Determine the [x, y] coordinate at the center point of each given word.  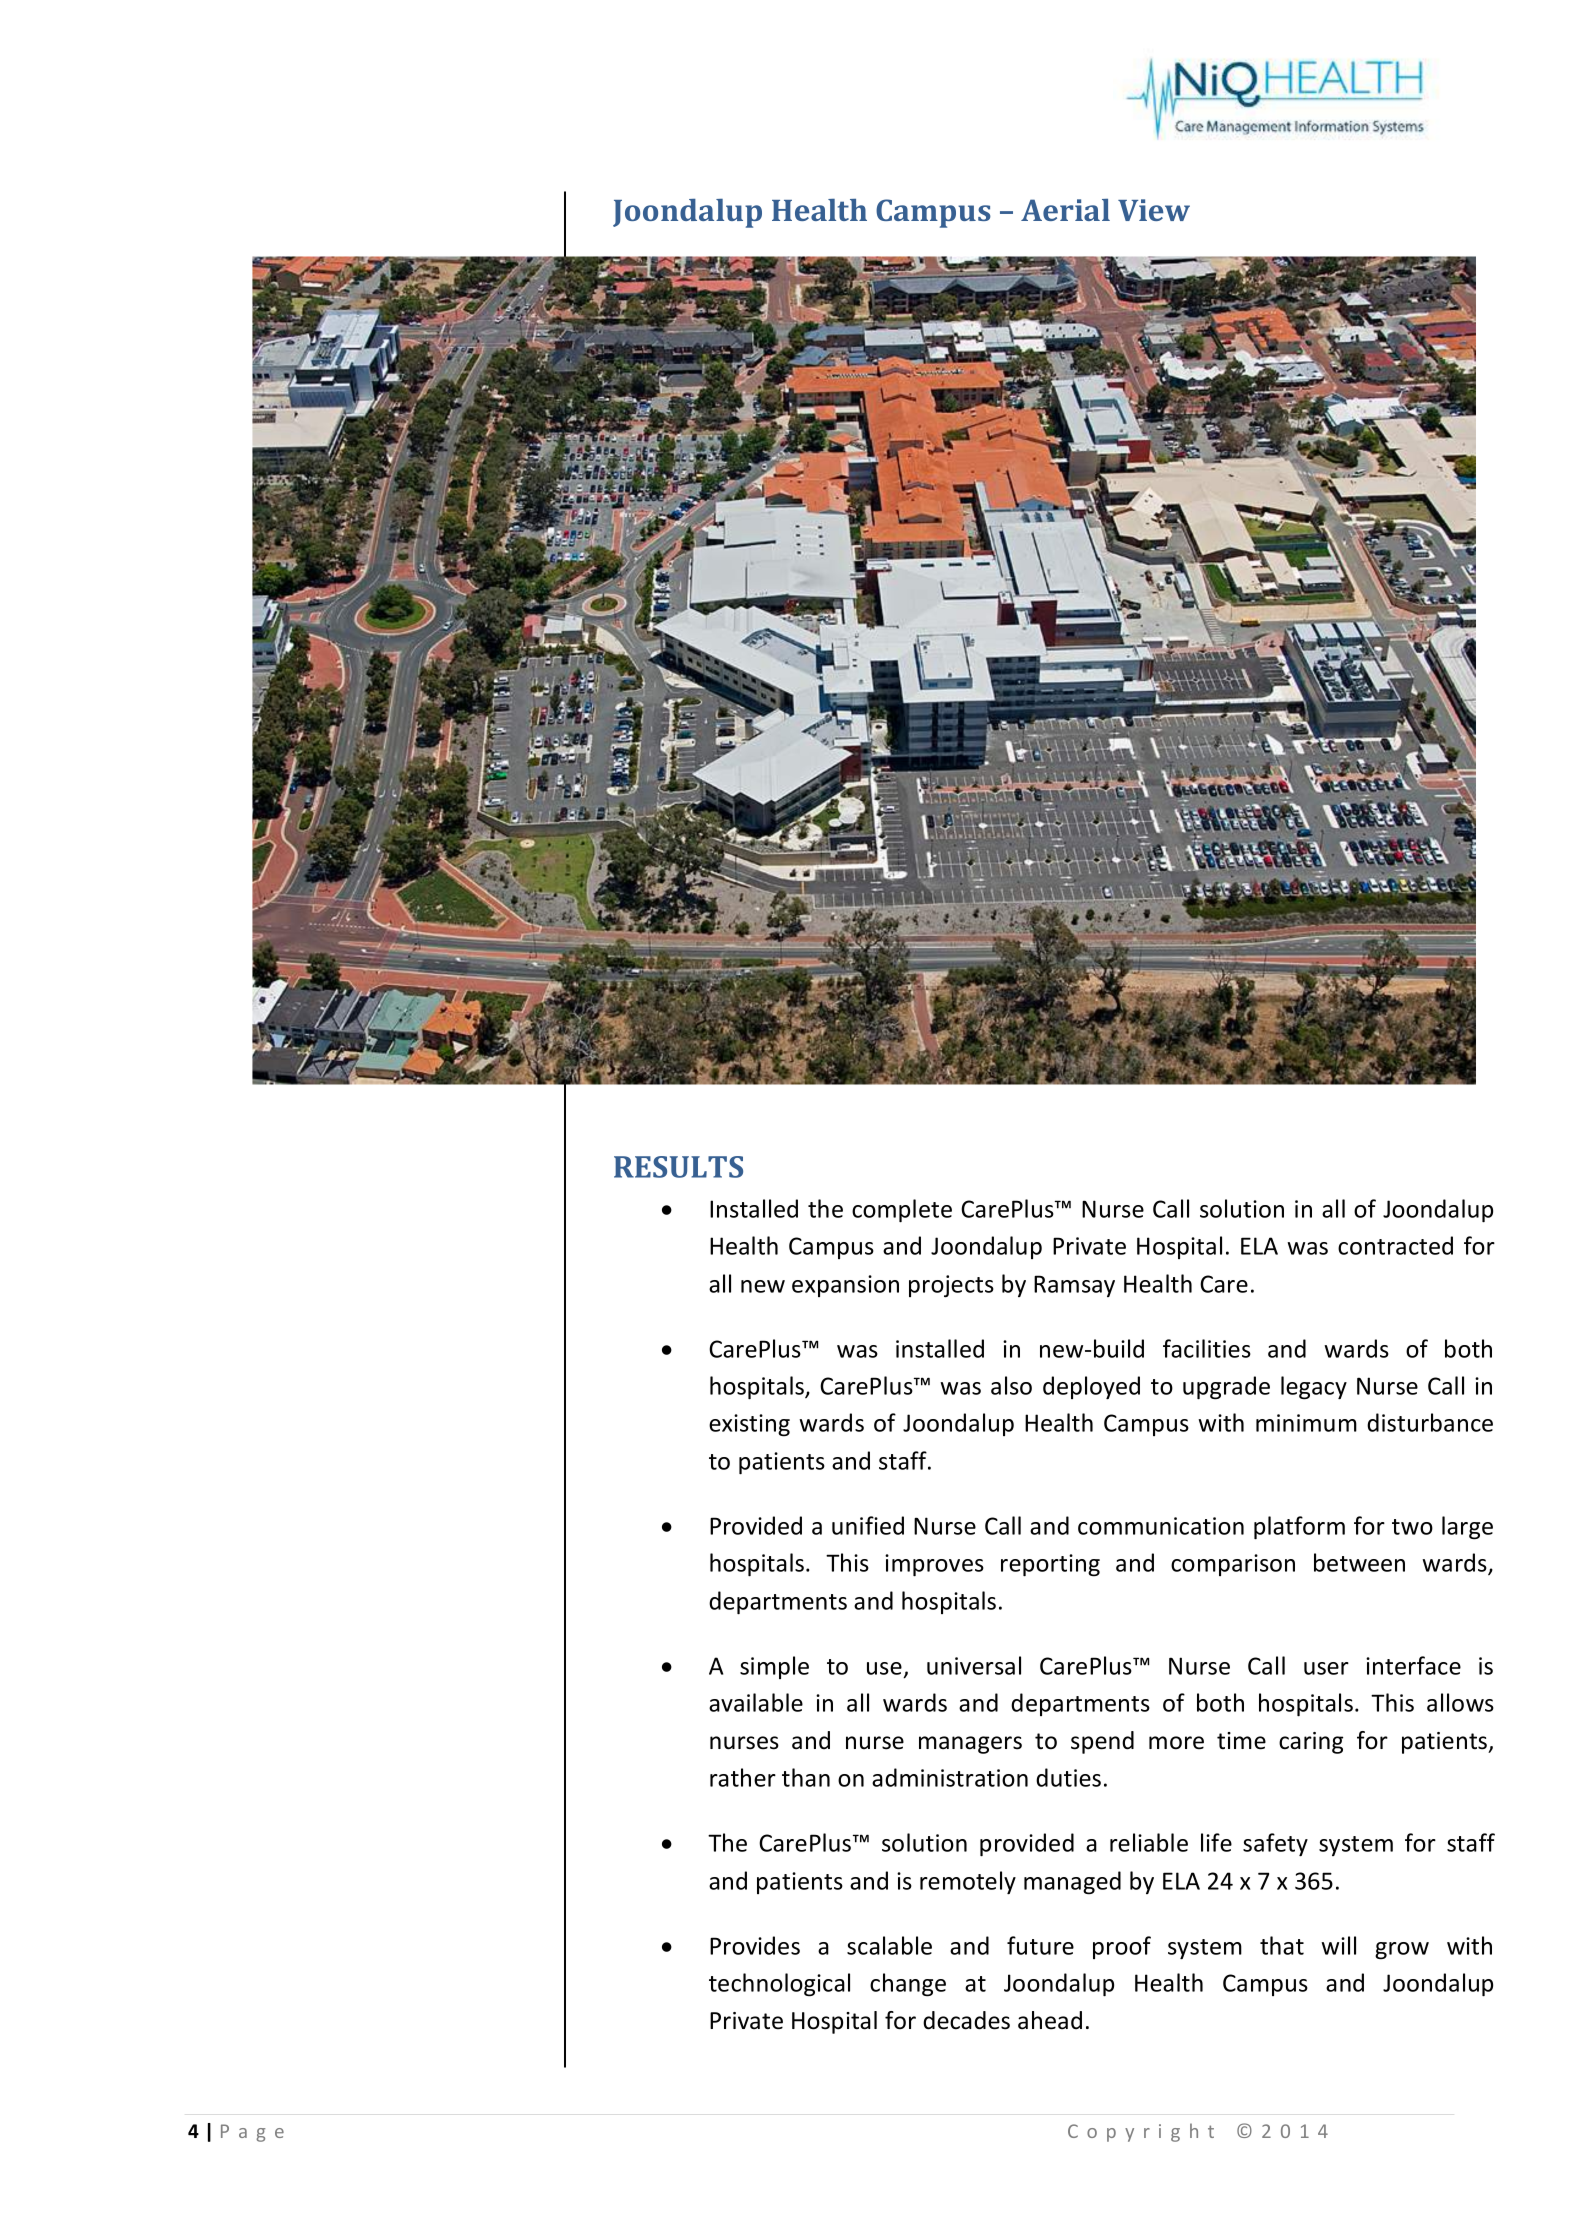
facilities [1207, 1348]
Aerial [1065, 210]
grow [1402, 1951]
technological [779, 1985]
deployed [1091, 1387]
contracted [1395, 1245]
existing [749, 1425]
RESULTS [678, 1167]
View [1154, 210]
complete [902, 1211]
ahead [1050, 2020]
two [1412, 1527]
